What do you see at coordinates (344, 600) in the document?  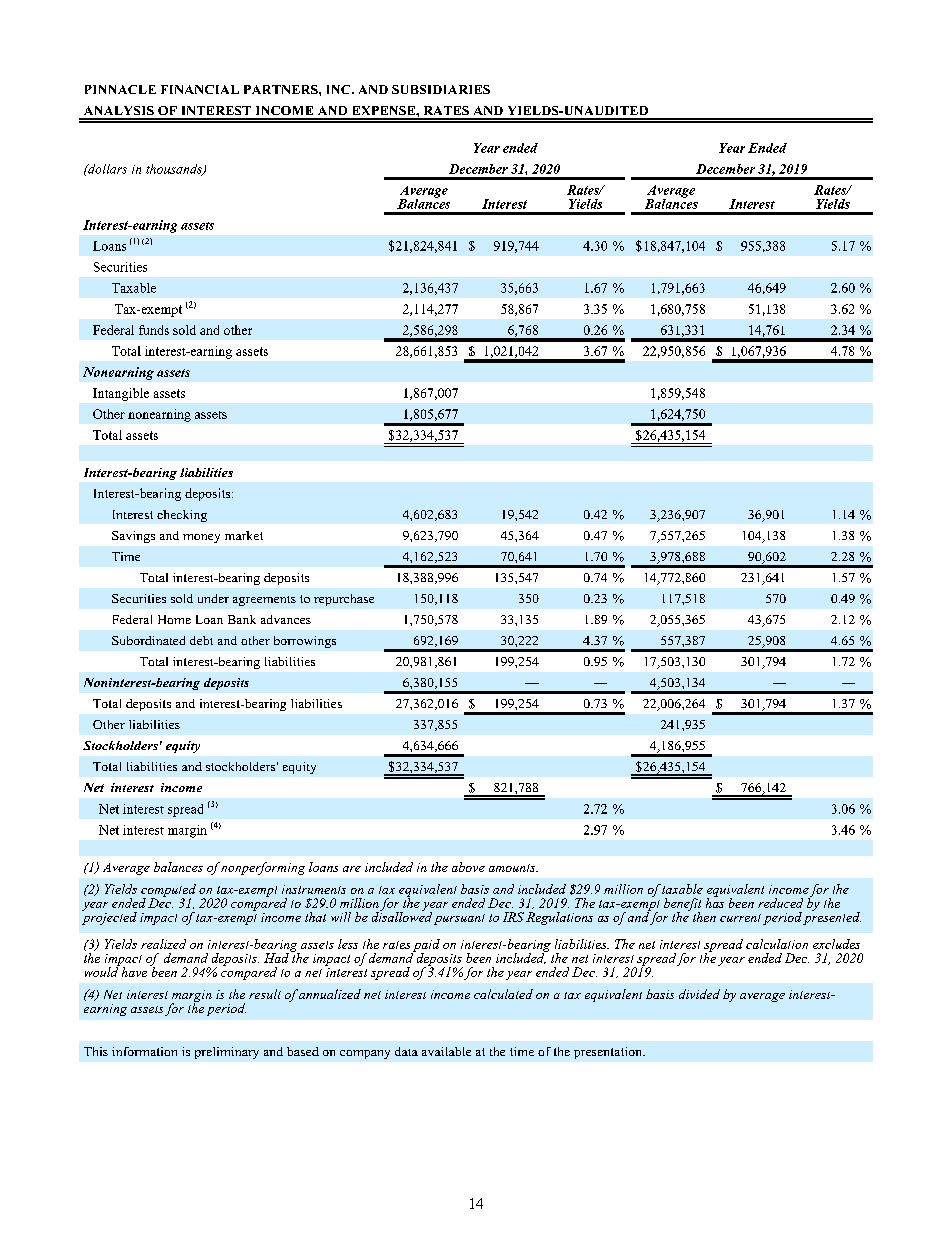 I see `repurchase` at bounding box center [344, 600].
